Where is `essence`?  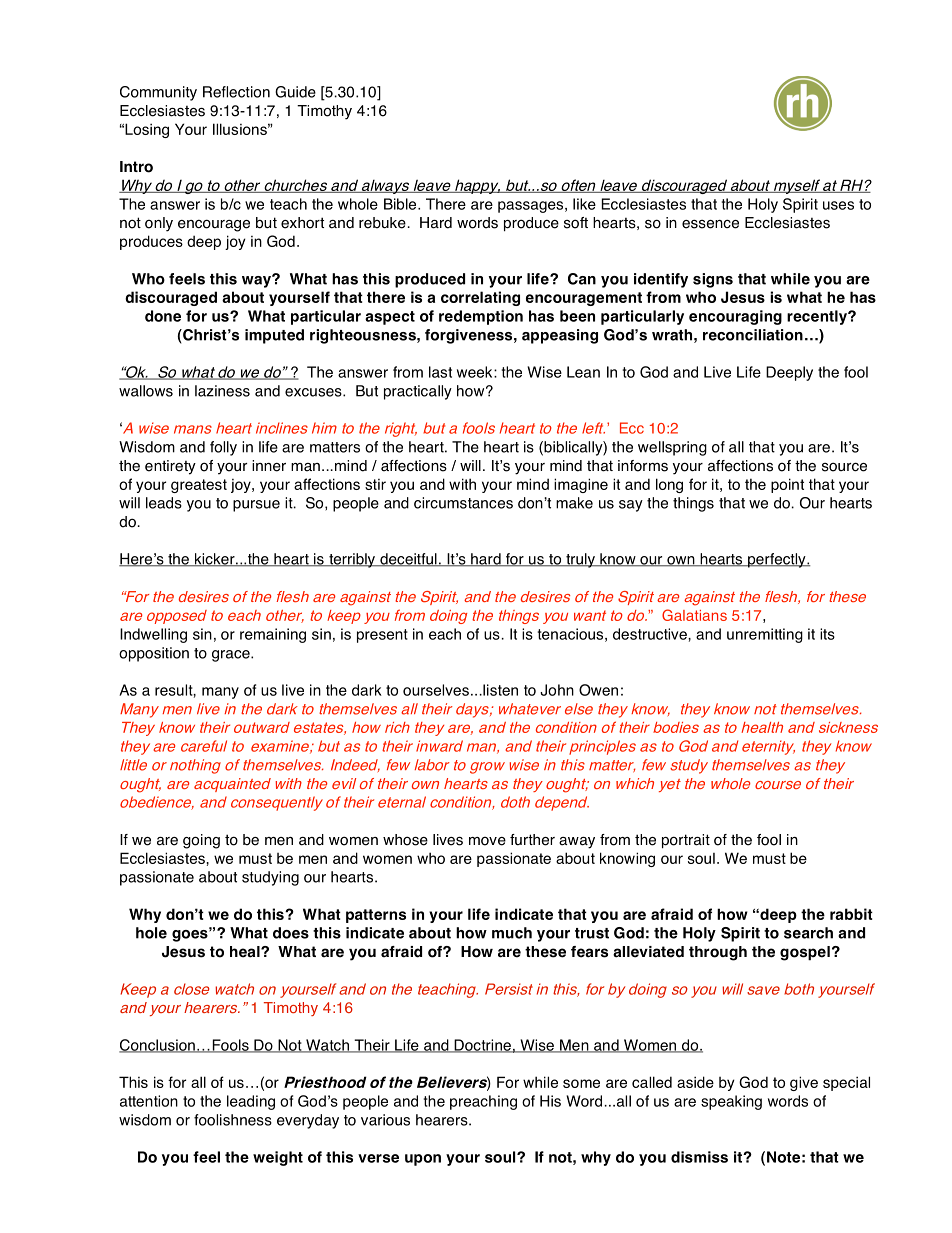
essence is located at coordinates (710, 224).
